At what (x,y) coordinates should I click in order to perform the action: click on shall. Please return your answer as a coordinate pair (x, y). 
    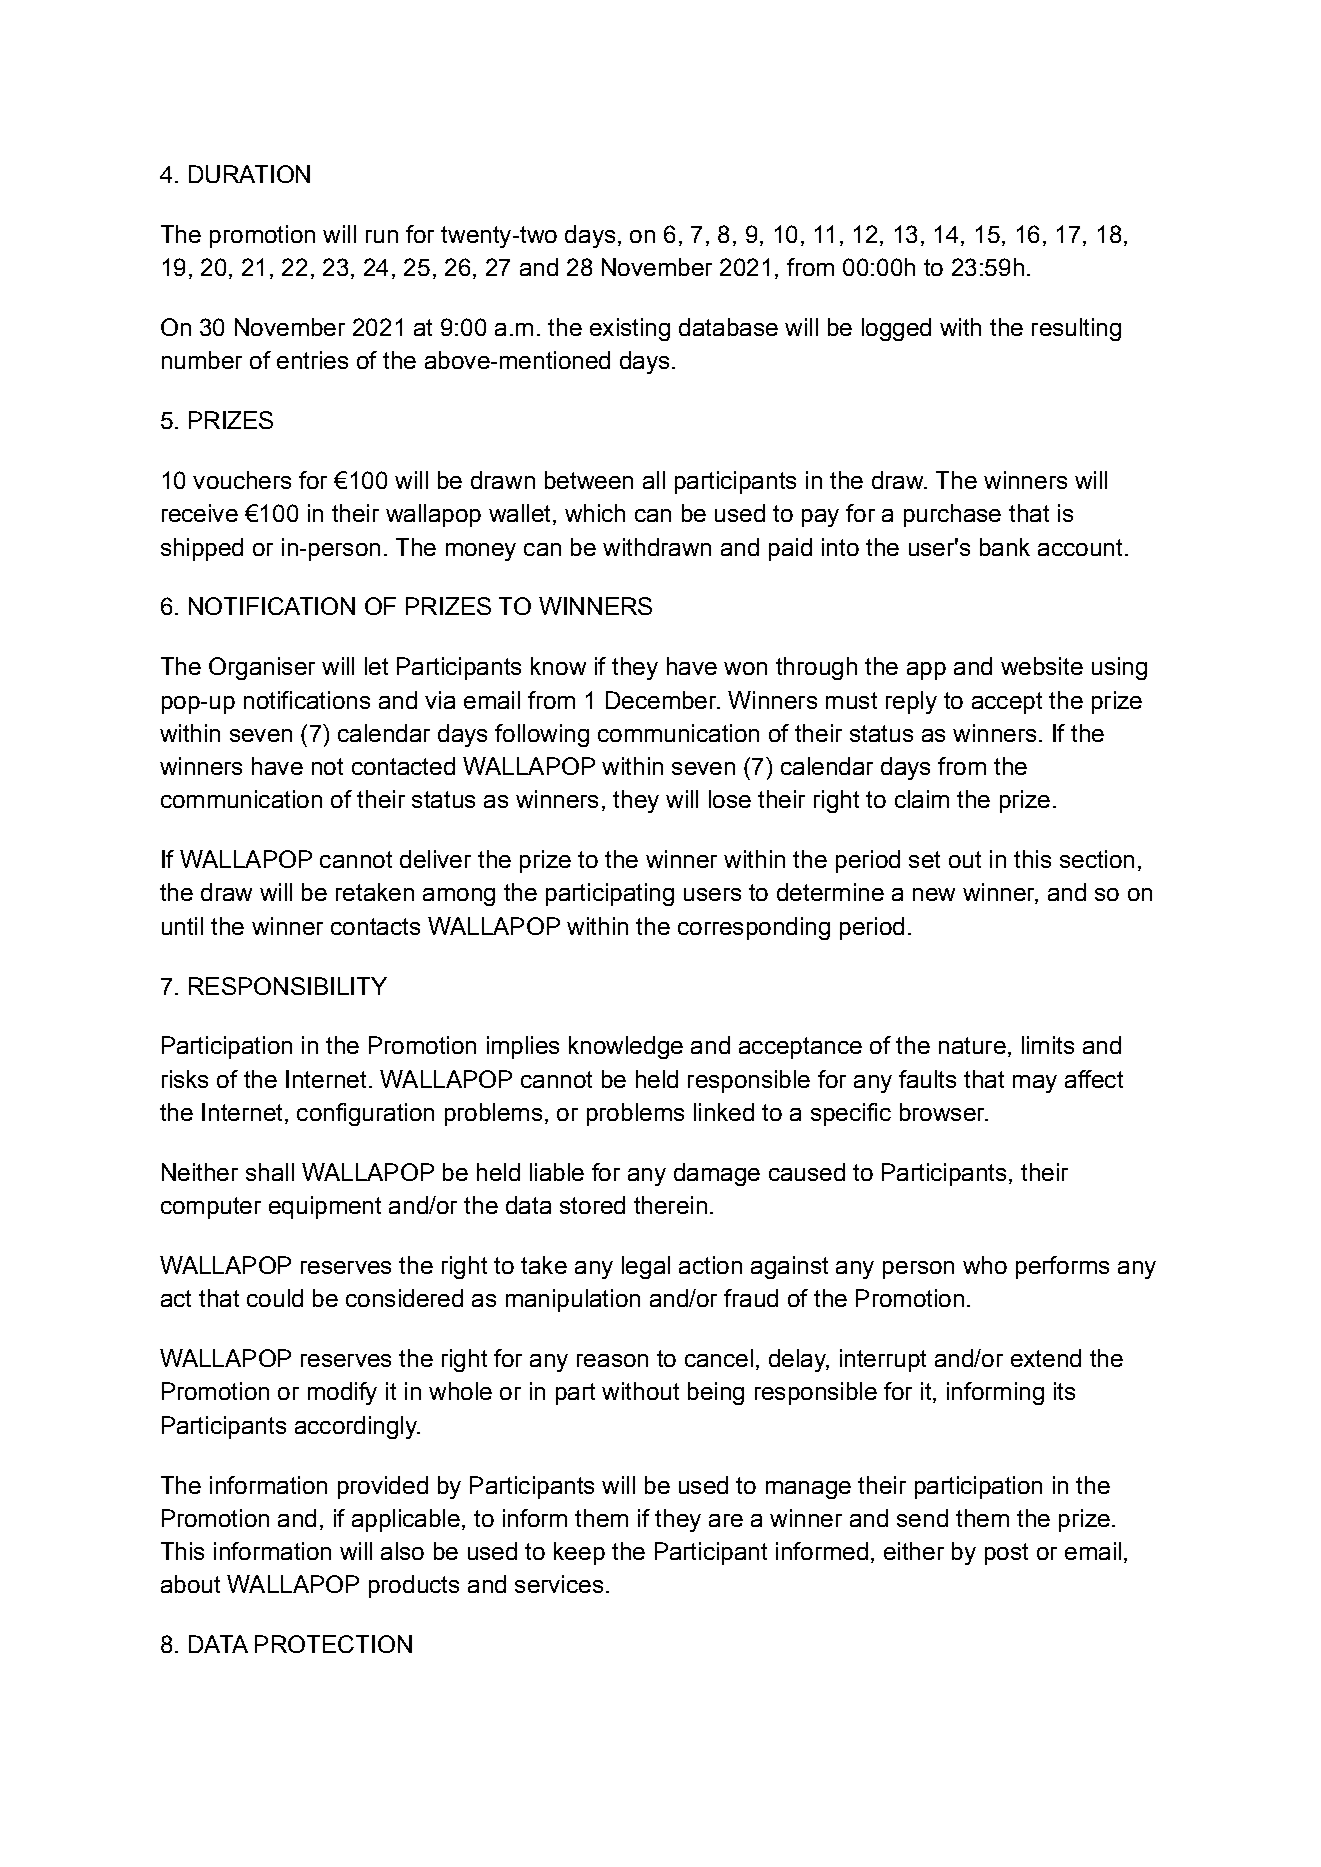
    Looking at the image, I should click on (270, 1172).
